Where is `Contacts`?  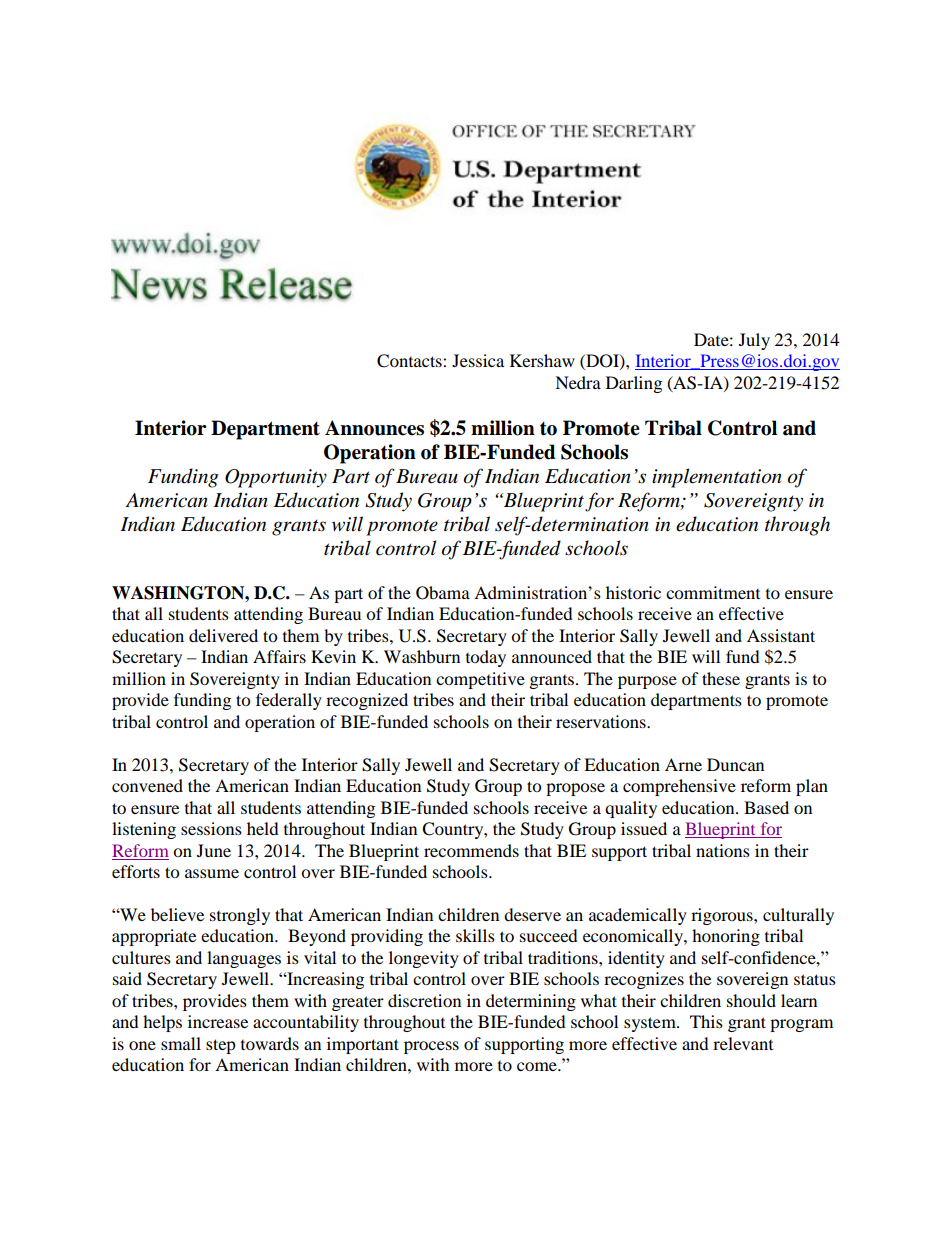
Contacts is located at coordinates (410, 361).
